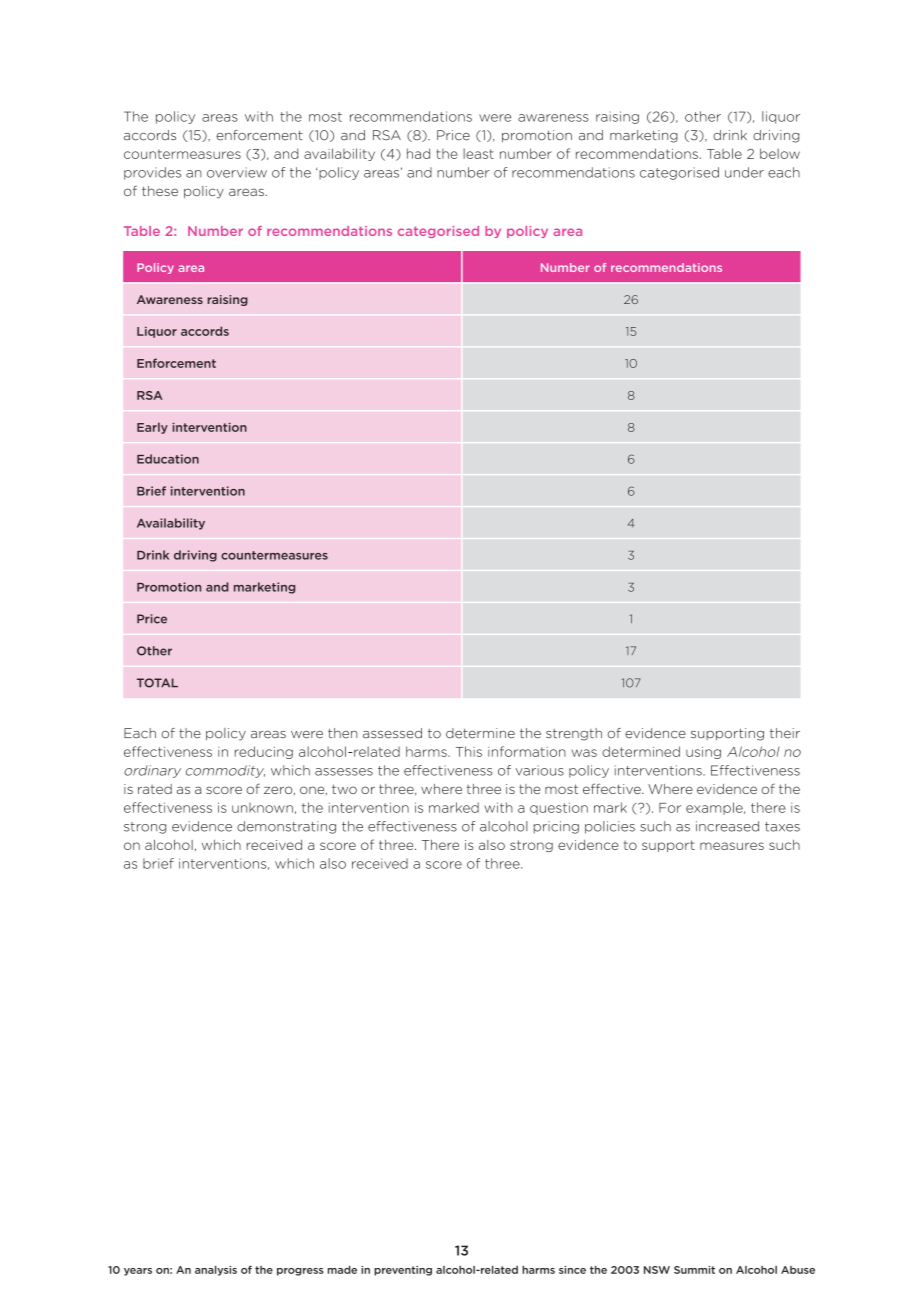 This screenshot has width=924, height=1308. What do you see at coordinates (403, 1271) in the screenshot?
I see `preventing` at bounding box center [403, 1271].
